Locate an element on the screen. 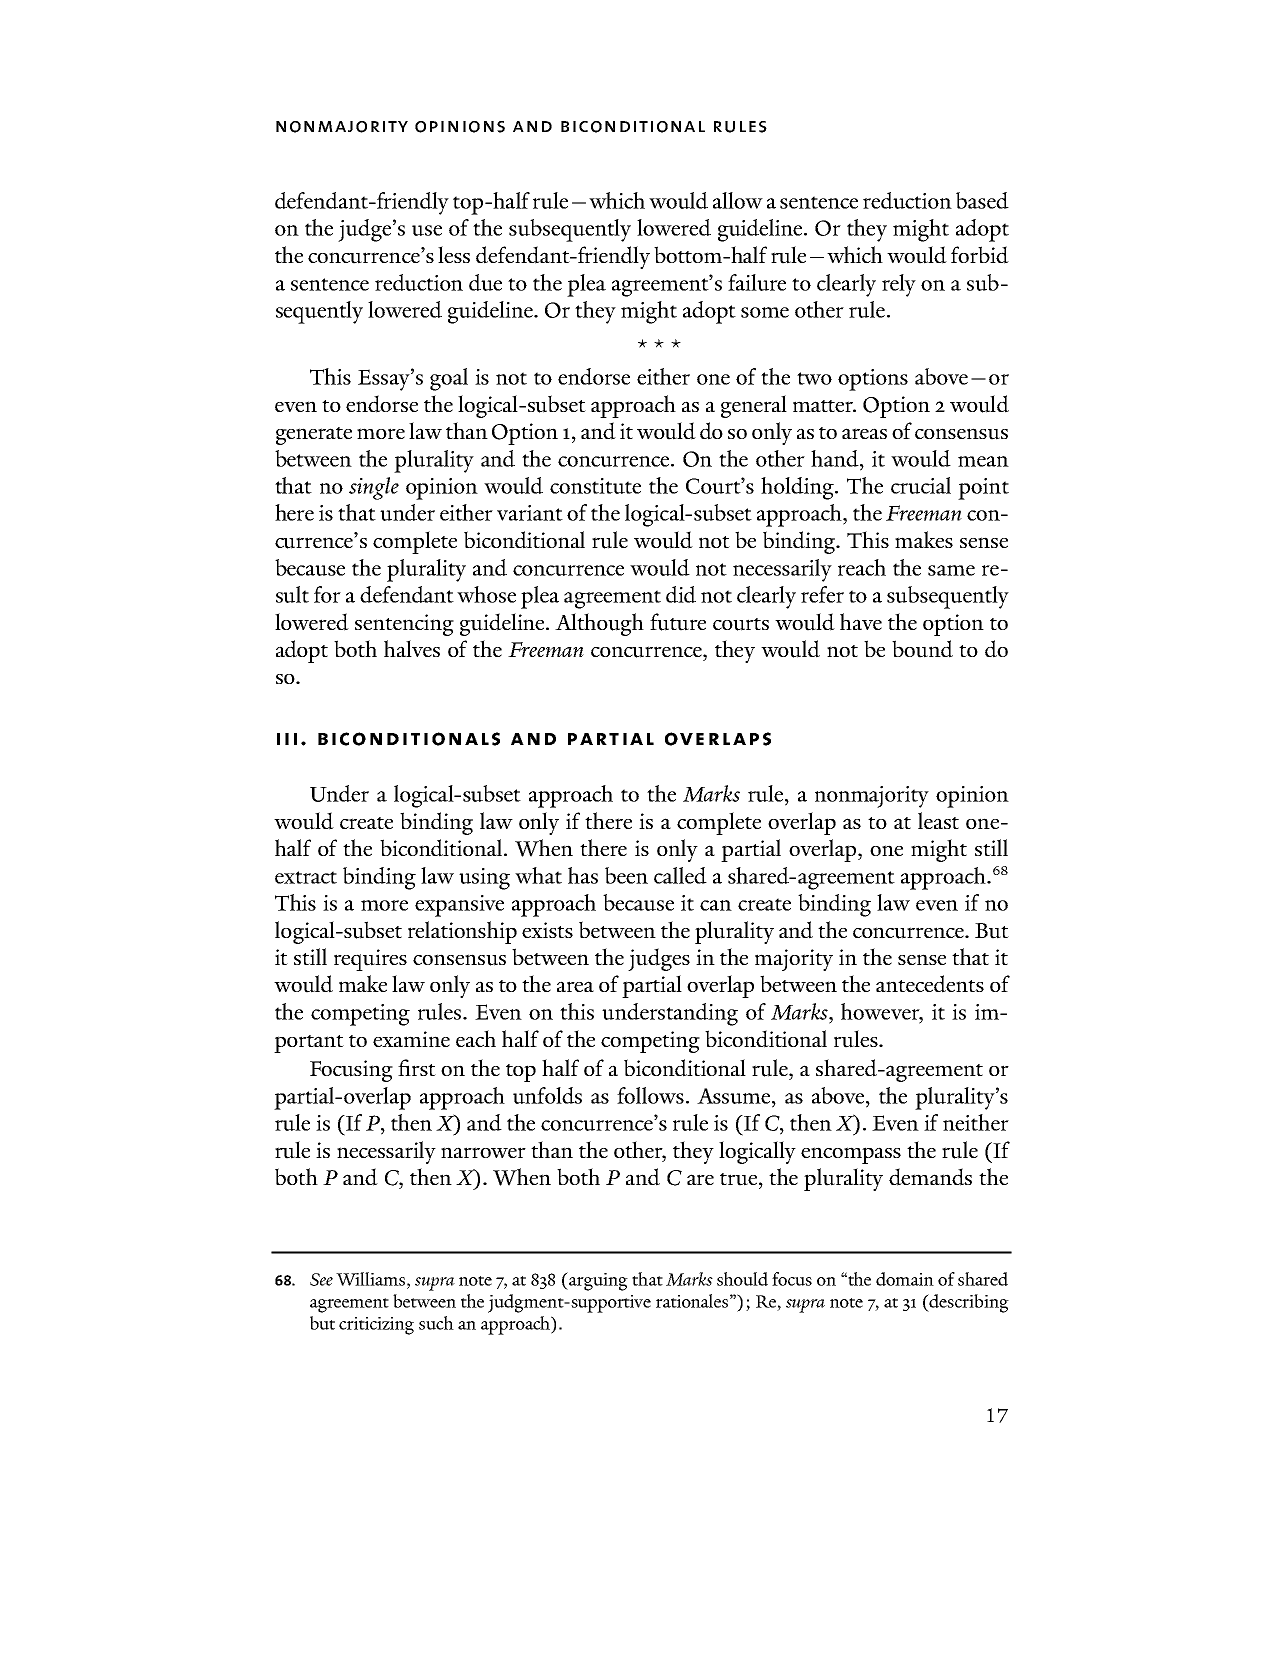  rely is located at coordinates (899, 285).
